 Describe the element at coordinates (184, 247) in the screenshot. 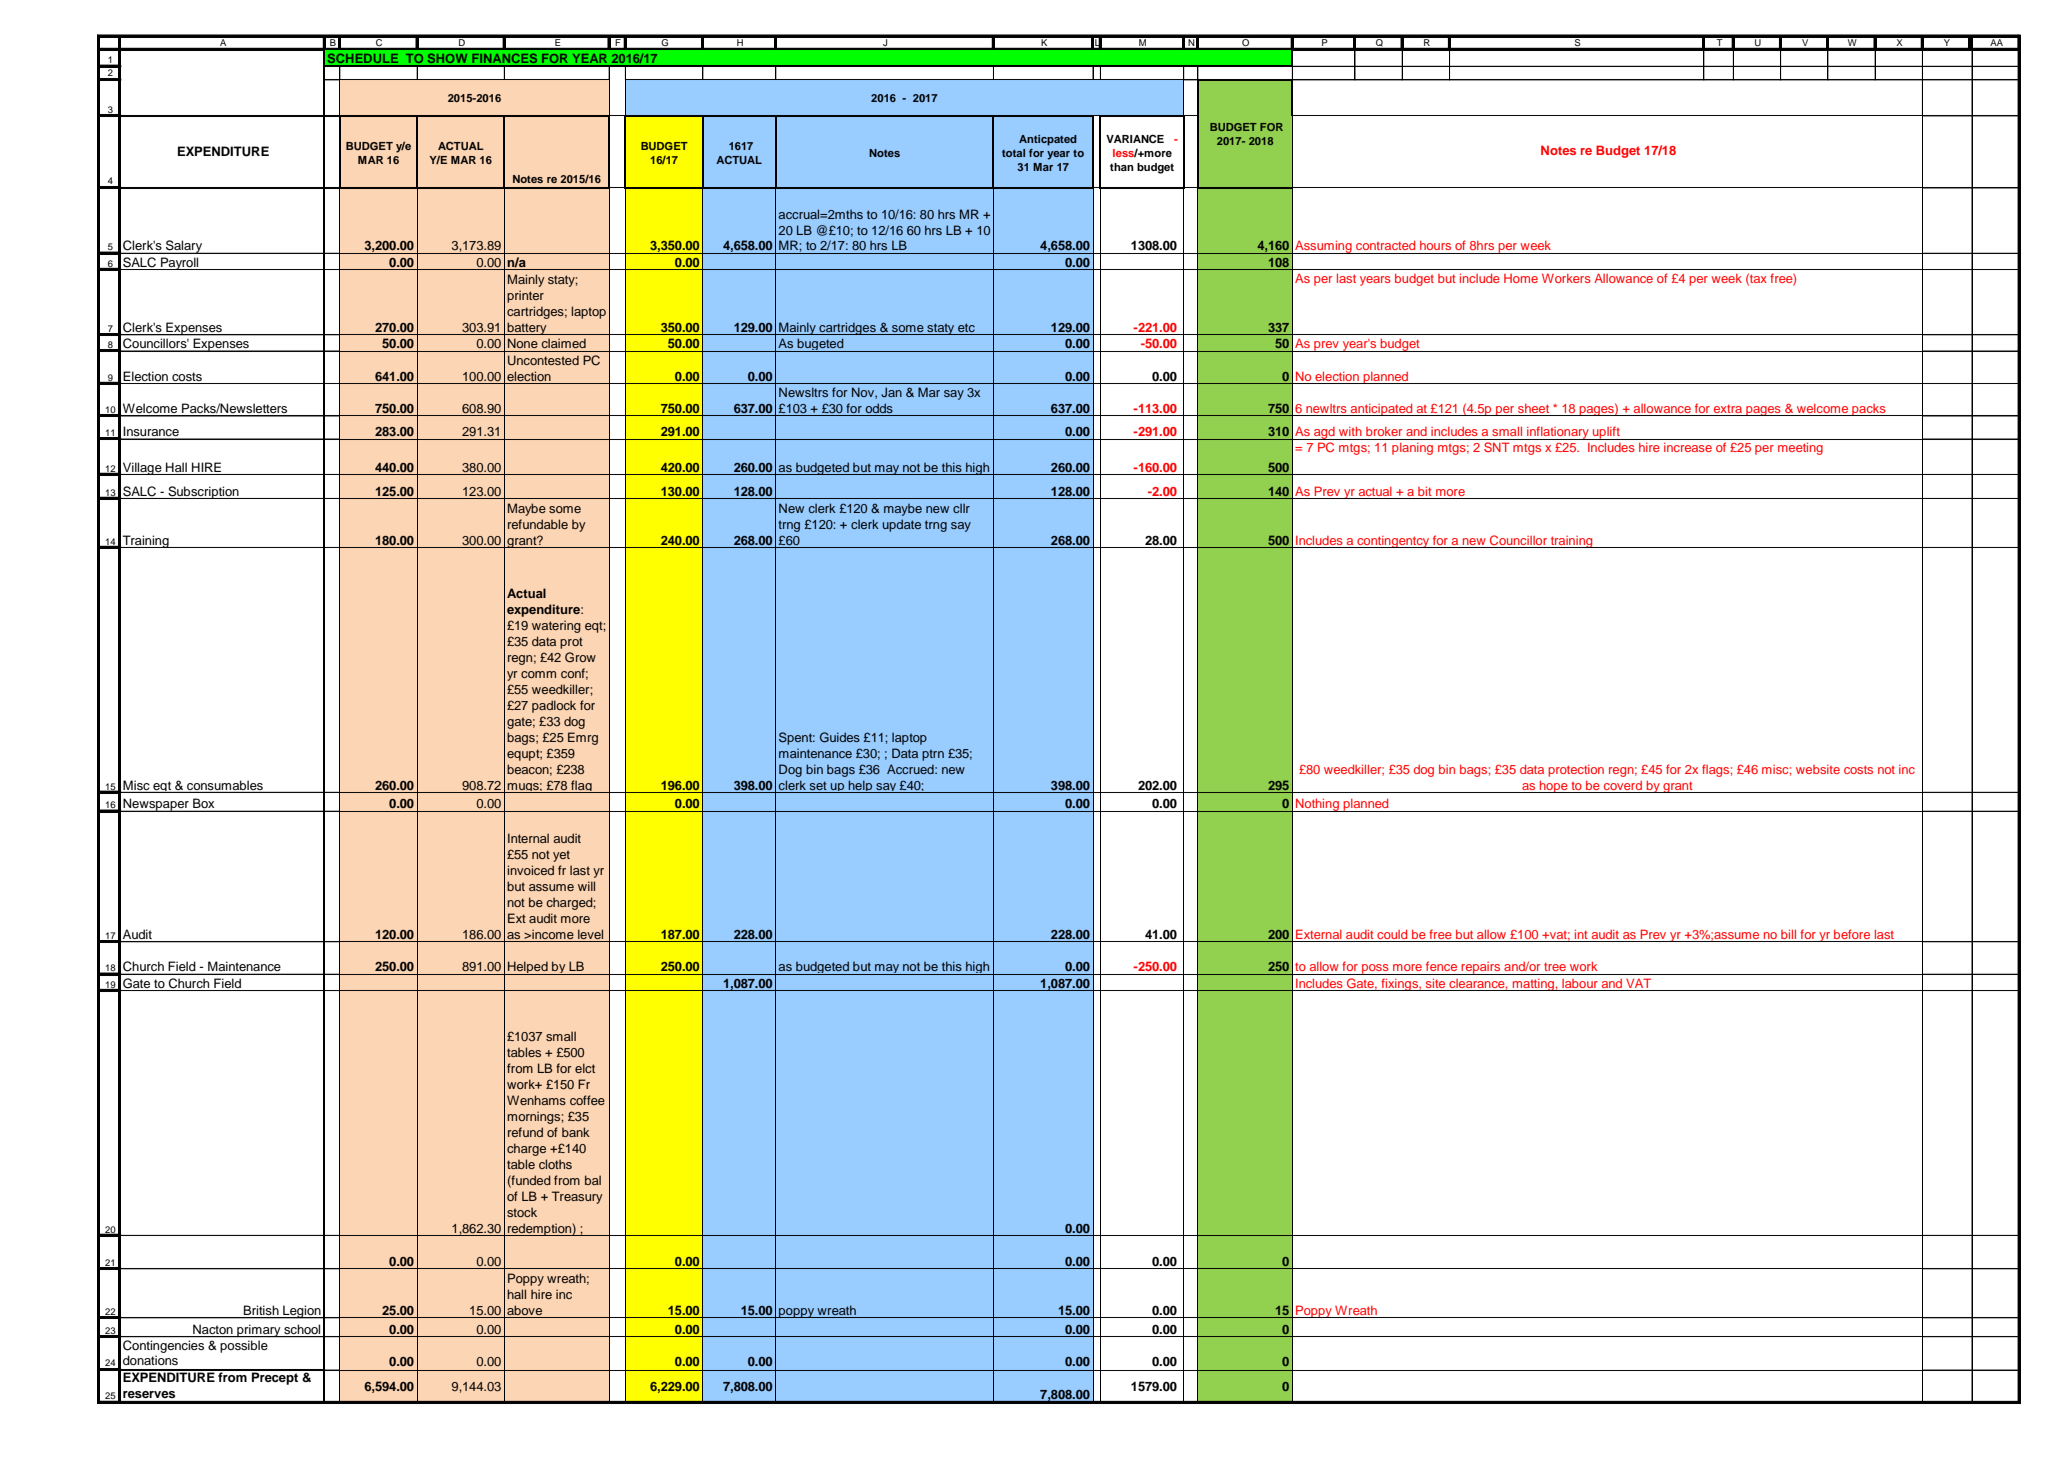

I see `Salary` at that location.
